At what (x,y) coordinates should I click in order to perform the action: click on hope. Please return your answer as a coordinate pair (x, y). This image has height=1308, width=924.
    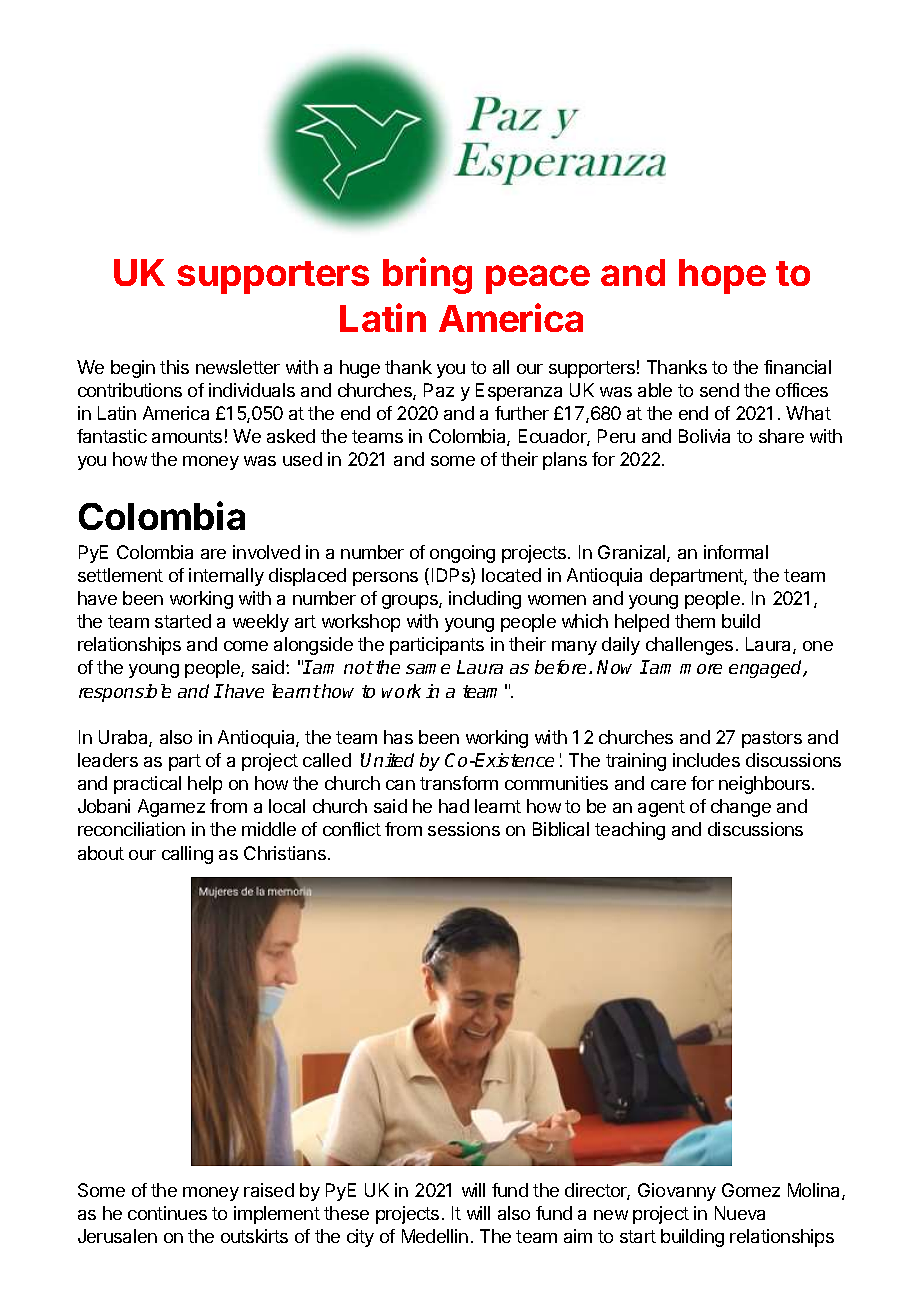
    Looking at the image, I should click on (722, 276).
